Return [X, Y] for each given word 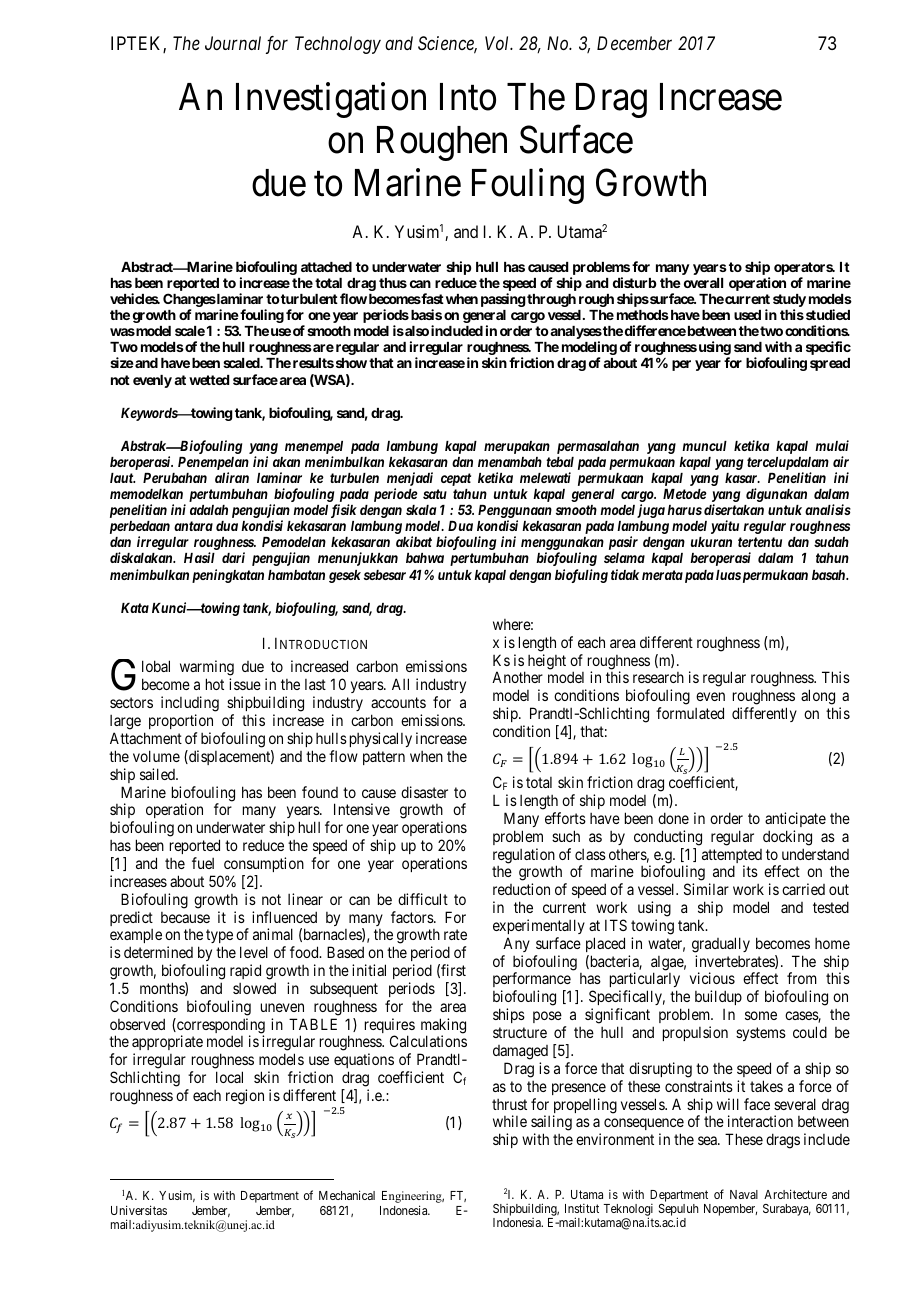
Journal [233, 43]
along [818, 698]
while [510, 1121]
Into [468, 97]
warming [207, 669]
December [634, 43]
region [245, 1097]
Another [517, 677]
